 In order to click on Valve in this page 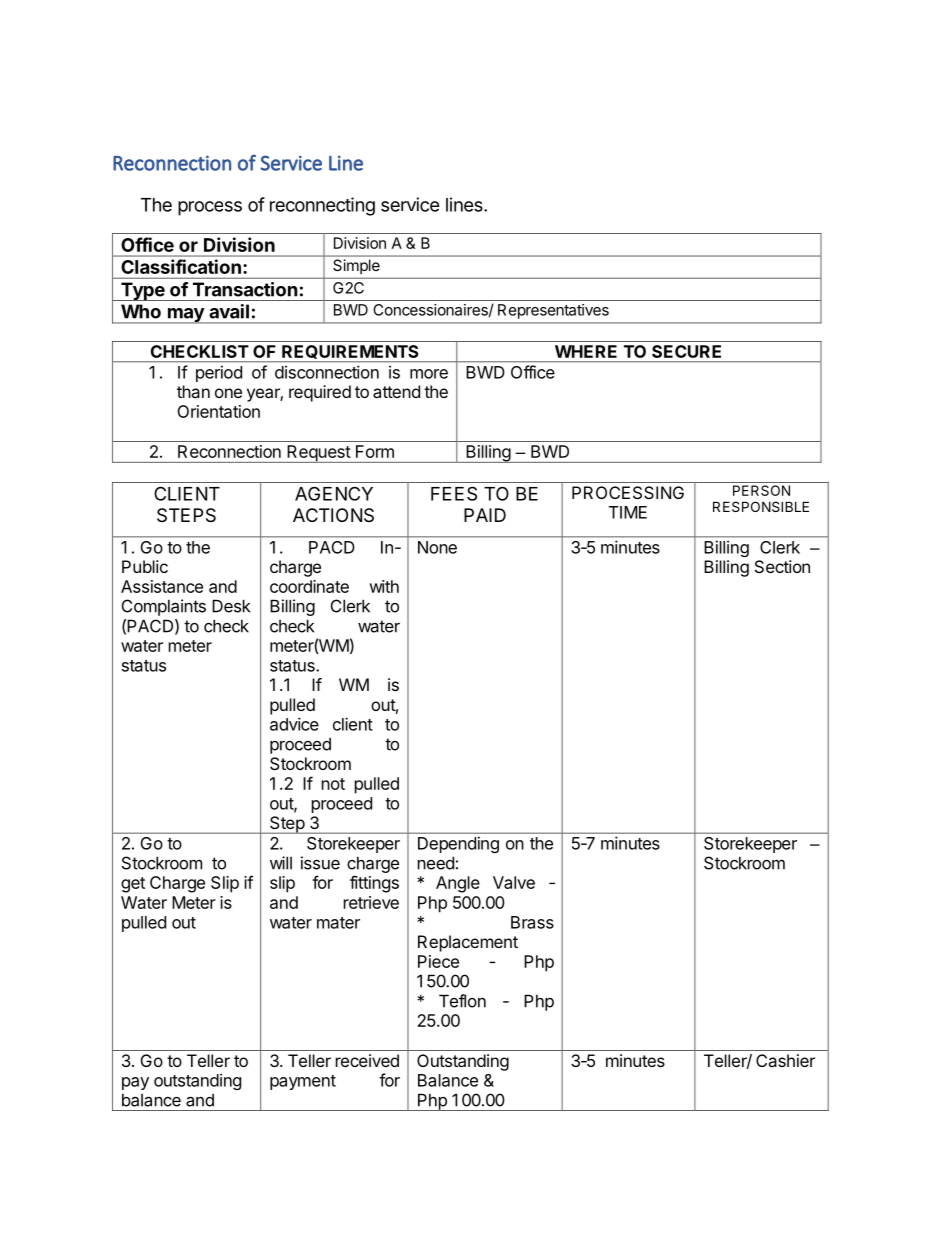, I will do `click(514, 882)`.
